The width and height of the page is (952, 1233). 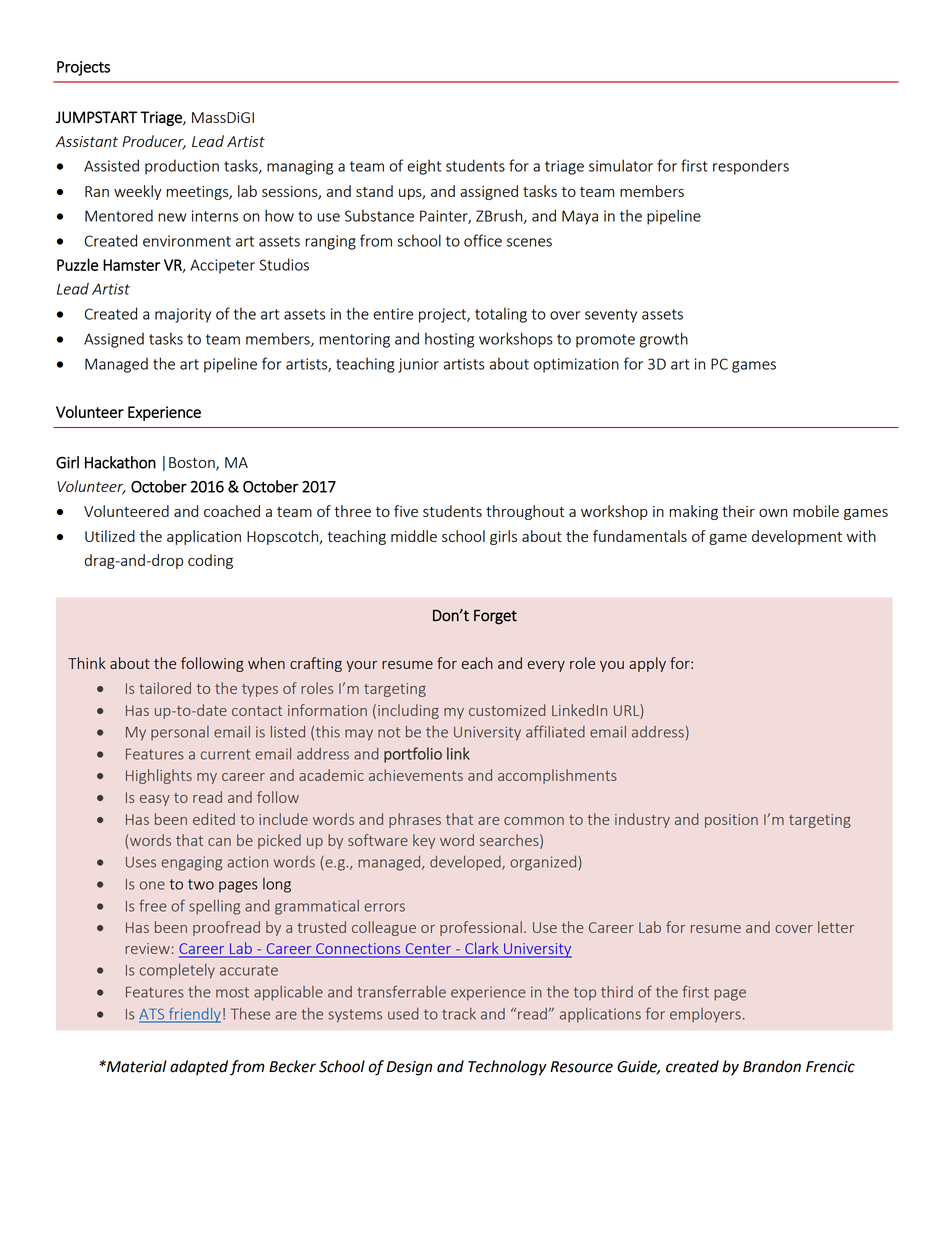 I want to click on Producer, so click(x=154, y=142).
